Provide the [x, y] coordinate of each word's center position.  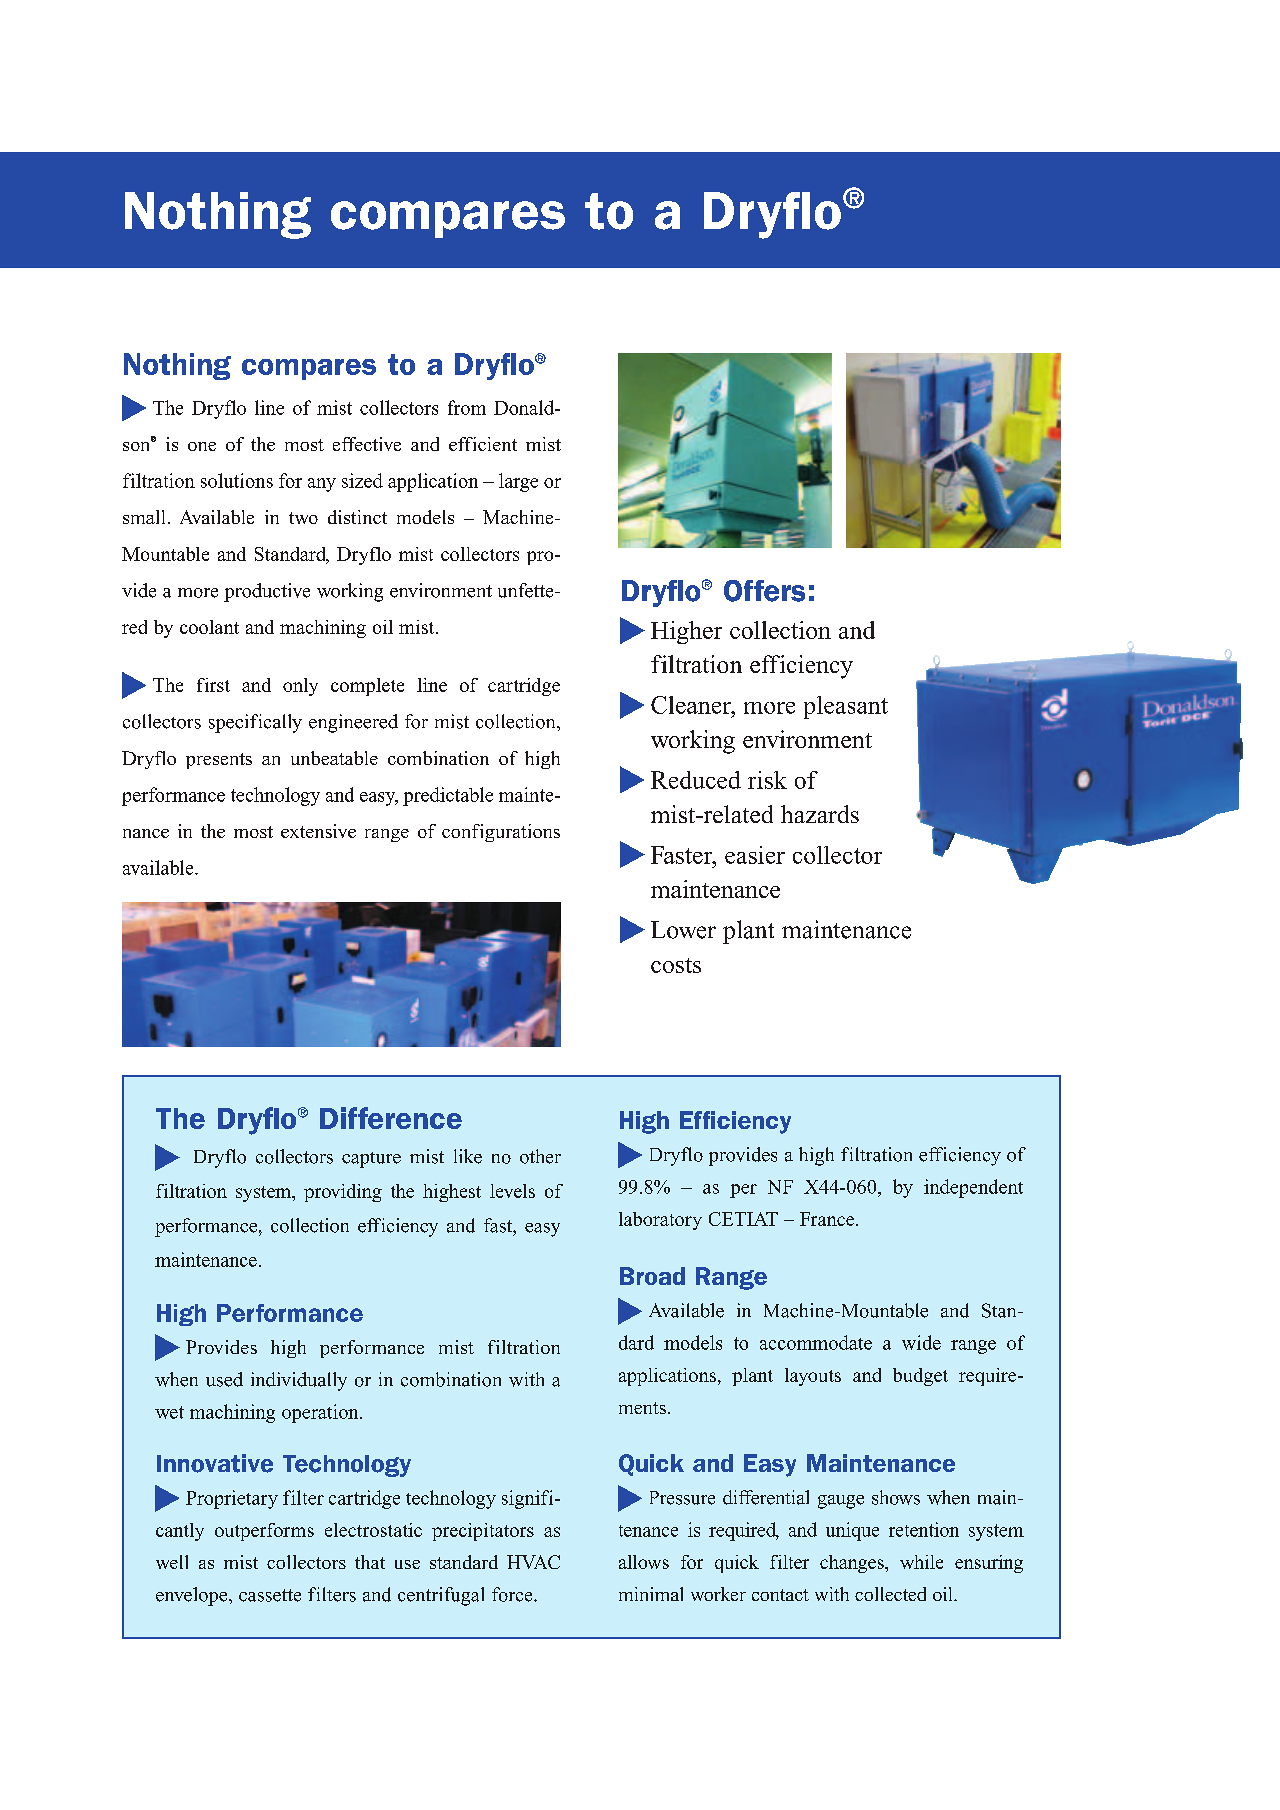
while [921, 1562]
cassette [270, 1595]
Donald [525, 407]
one [202, 446]
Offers [764, 591]
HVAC [533, 1562]
